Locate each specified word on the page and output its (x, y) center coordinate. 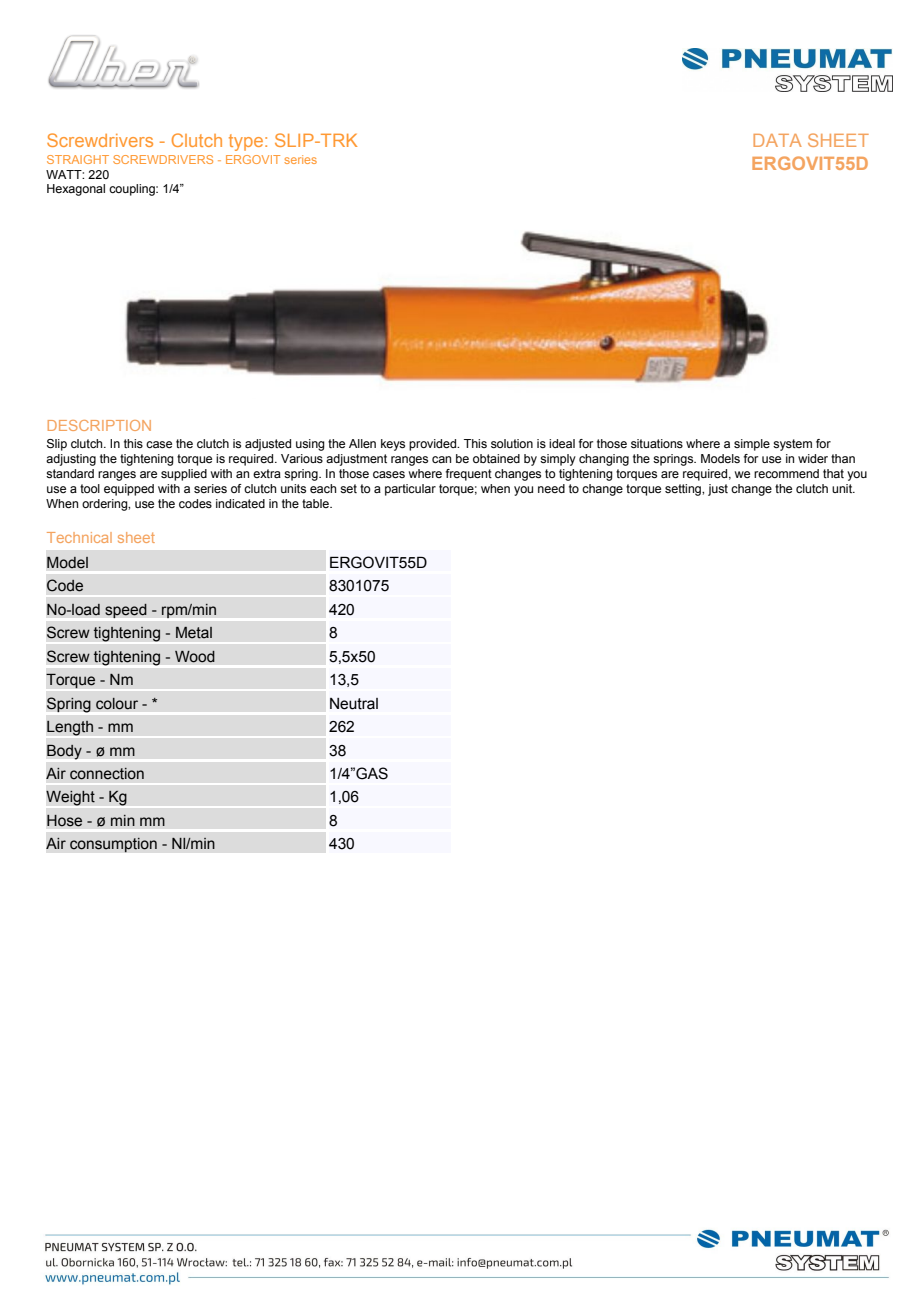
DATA (777, 140)
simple (752, 445)
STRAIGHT (78, 159)
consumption (113, 845)
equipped (129, 490)
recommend (786, 473)
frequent (469, 475)
